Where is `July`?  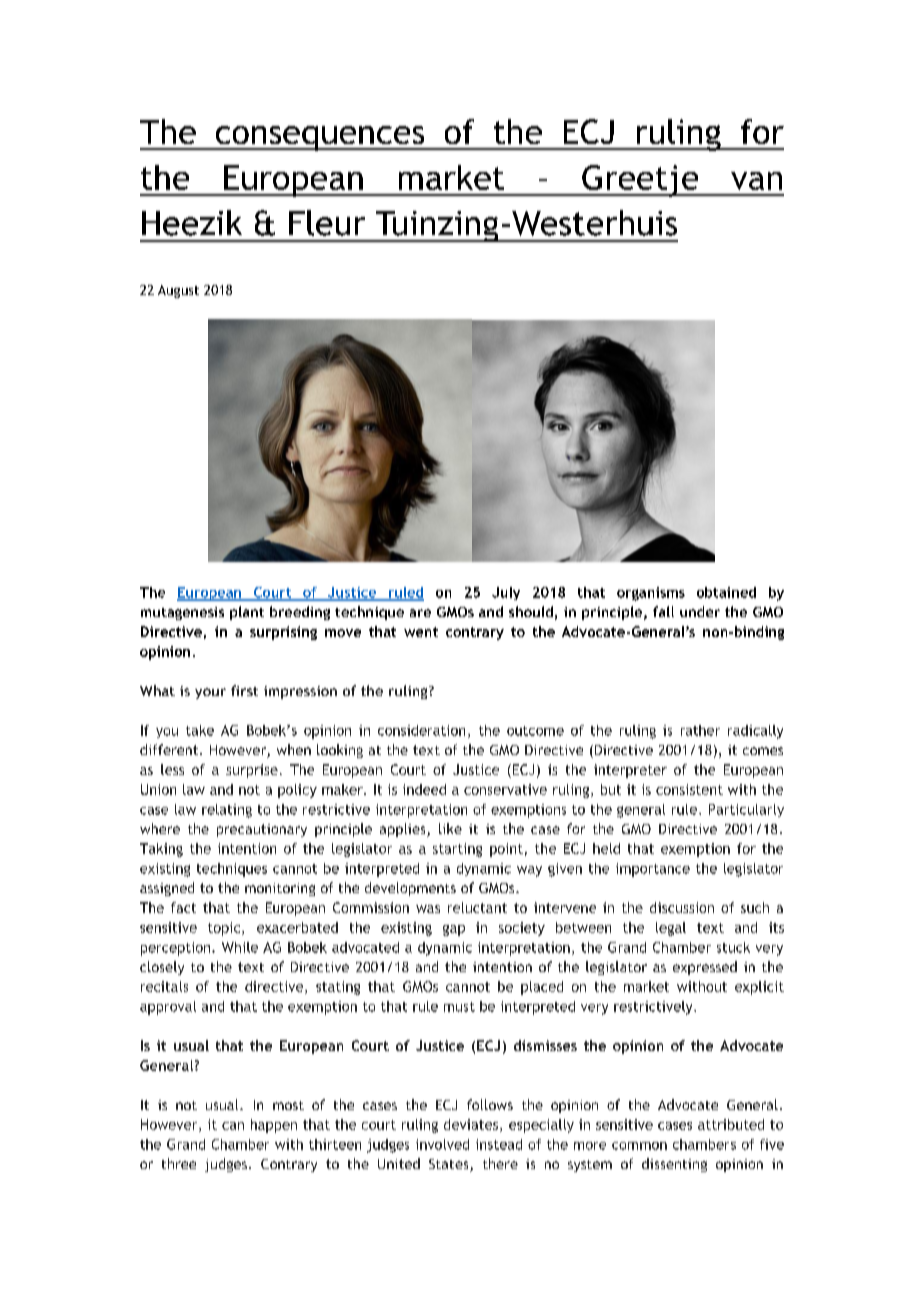
July is located at coordinates (506, 593).
